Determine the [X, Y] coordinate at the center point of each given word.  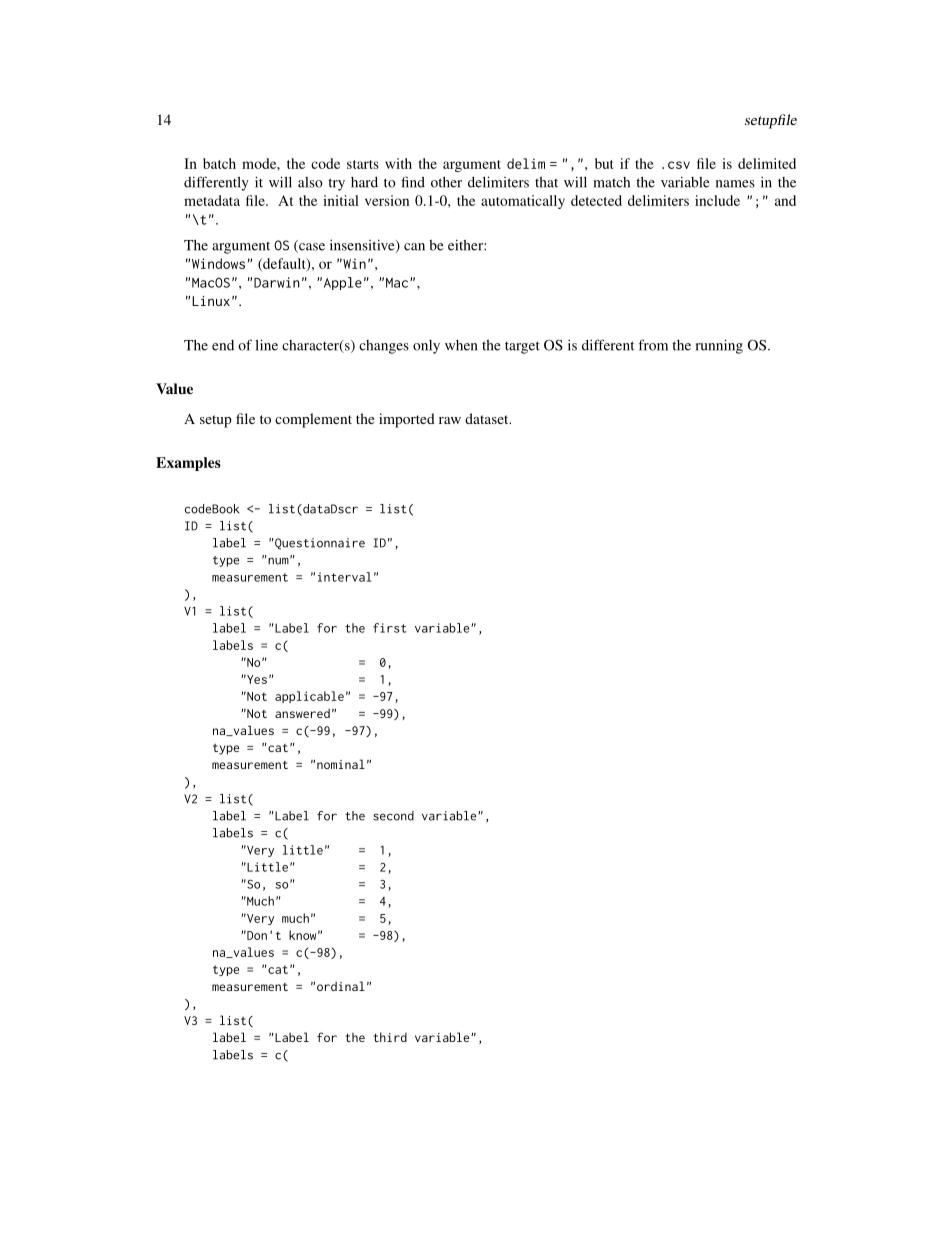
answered [302, 713]
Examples [188, 464]
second [393, 816]
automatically [523, 202]
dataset [488, 418]
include [717, 200]
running [719, 346]
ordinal [341, 986]
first [390, 628]
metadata [212, 200]
